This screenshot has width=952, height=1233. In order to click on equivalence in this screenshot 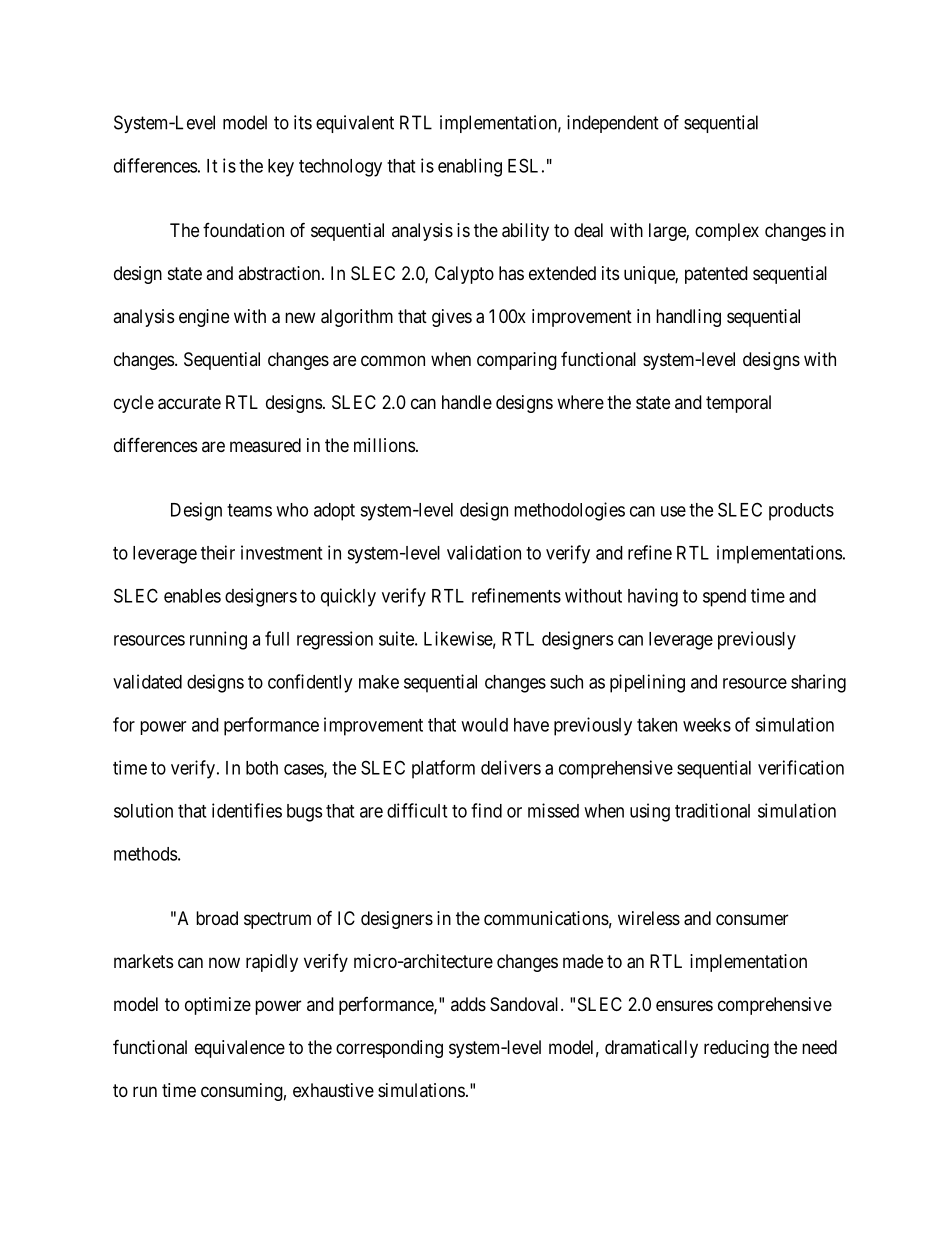, I will do `click(240, 1049)`.
